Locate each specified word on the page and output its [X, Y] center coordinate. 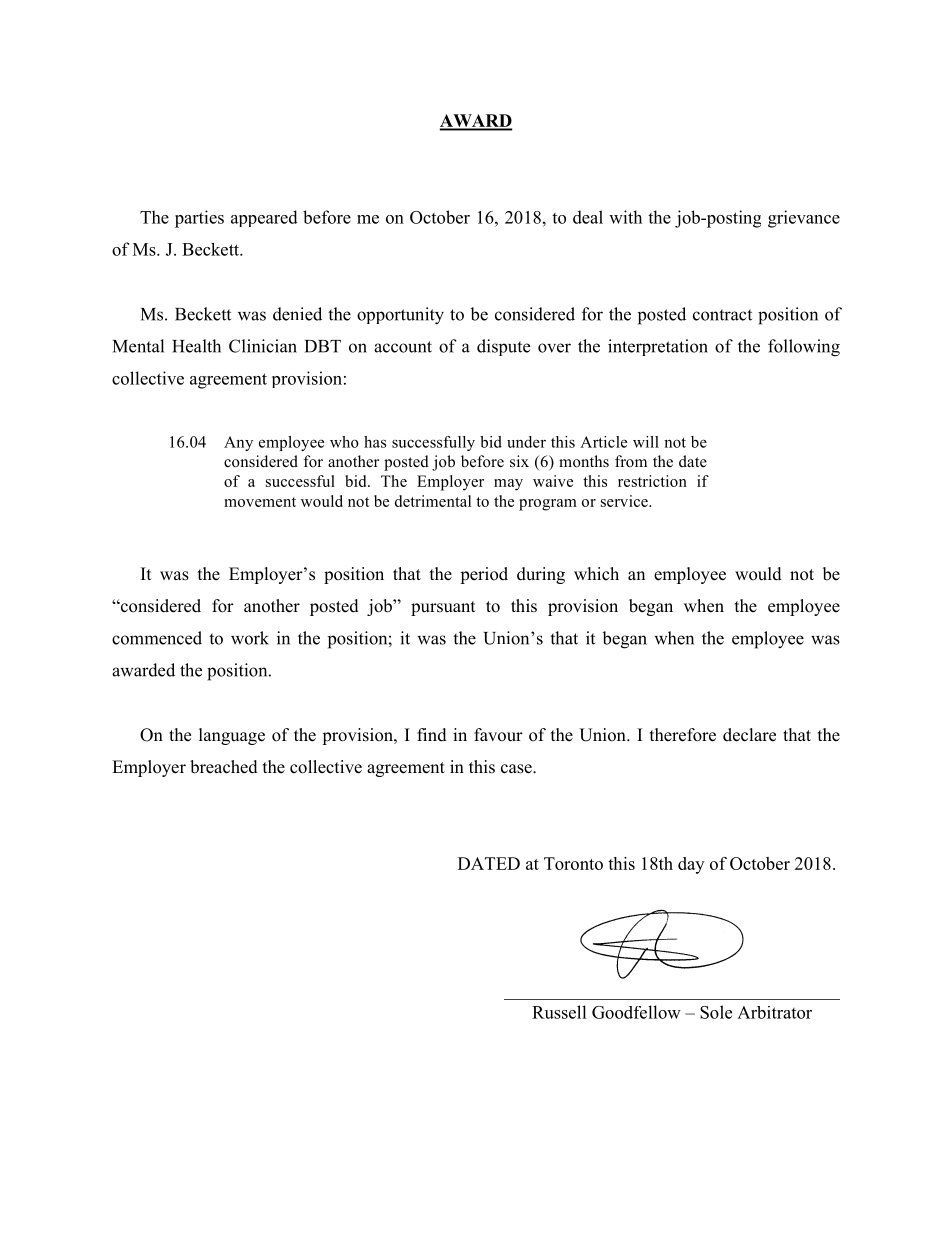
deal [588, 217]
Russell [559, 1012]
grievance [804, 219]
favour [498, 735]
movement [260, 502]
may [508, 485]
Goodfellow [636, 1012]
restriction [652, 481]
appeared [264, 218]
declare [749, 735]
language [232, 736]
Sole [716, 1012]
